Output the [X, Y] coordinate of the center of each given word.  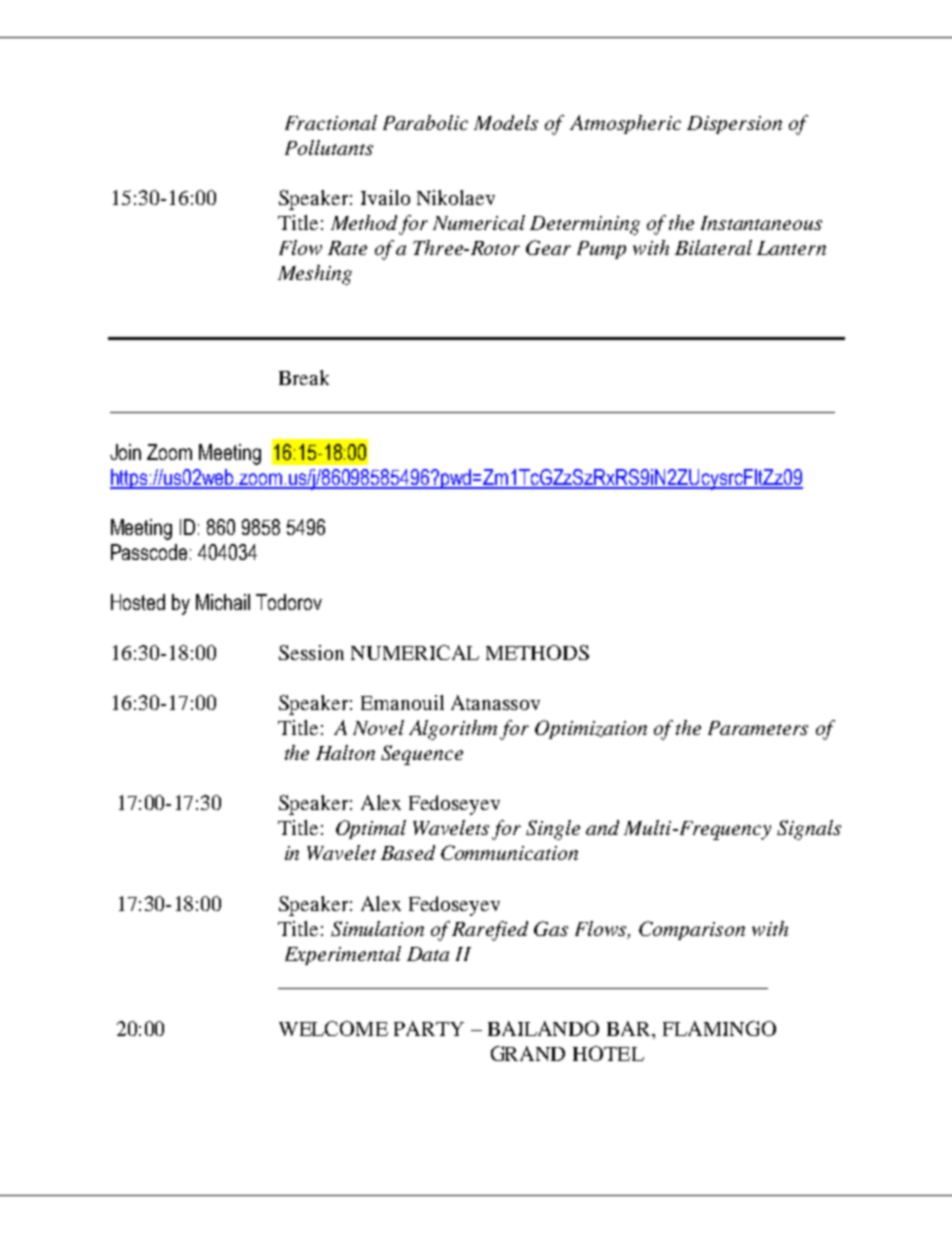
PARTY [429, 1028]
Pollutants [329, 147]
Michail [223, 602]
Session [311, 652]
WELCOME [333, 1028]
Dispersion [734, 125]
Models [506, 122]
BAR [630, 1028]
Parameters [758, 728]
